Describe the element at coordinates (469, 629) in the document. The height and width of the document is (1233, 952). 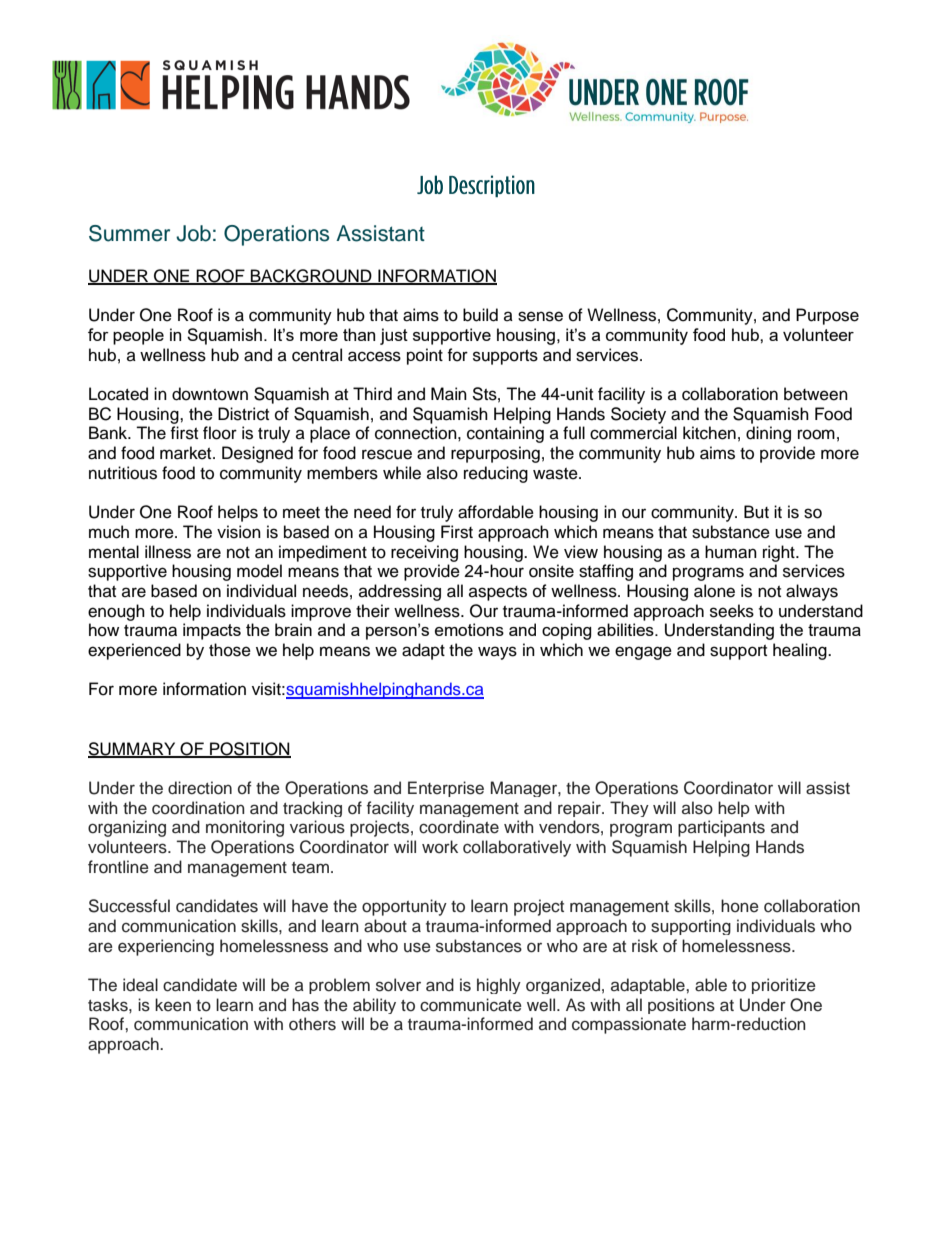
I see `emotions` at that location.
